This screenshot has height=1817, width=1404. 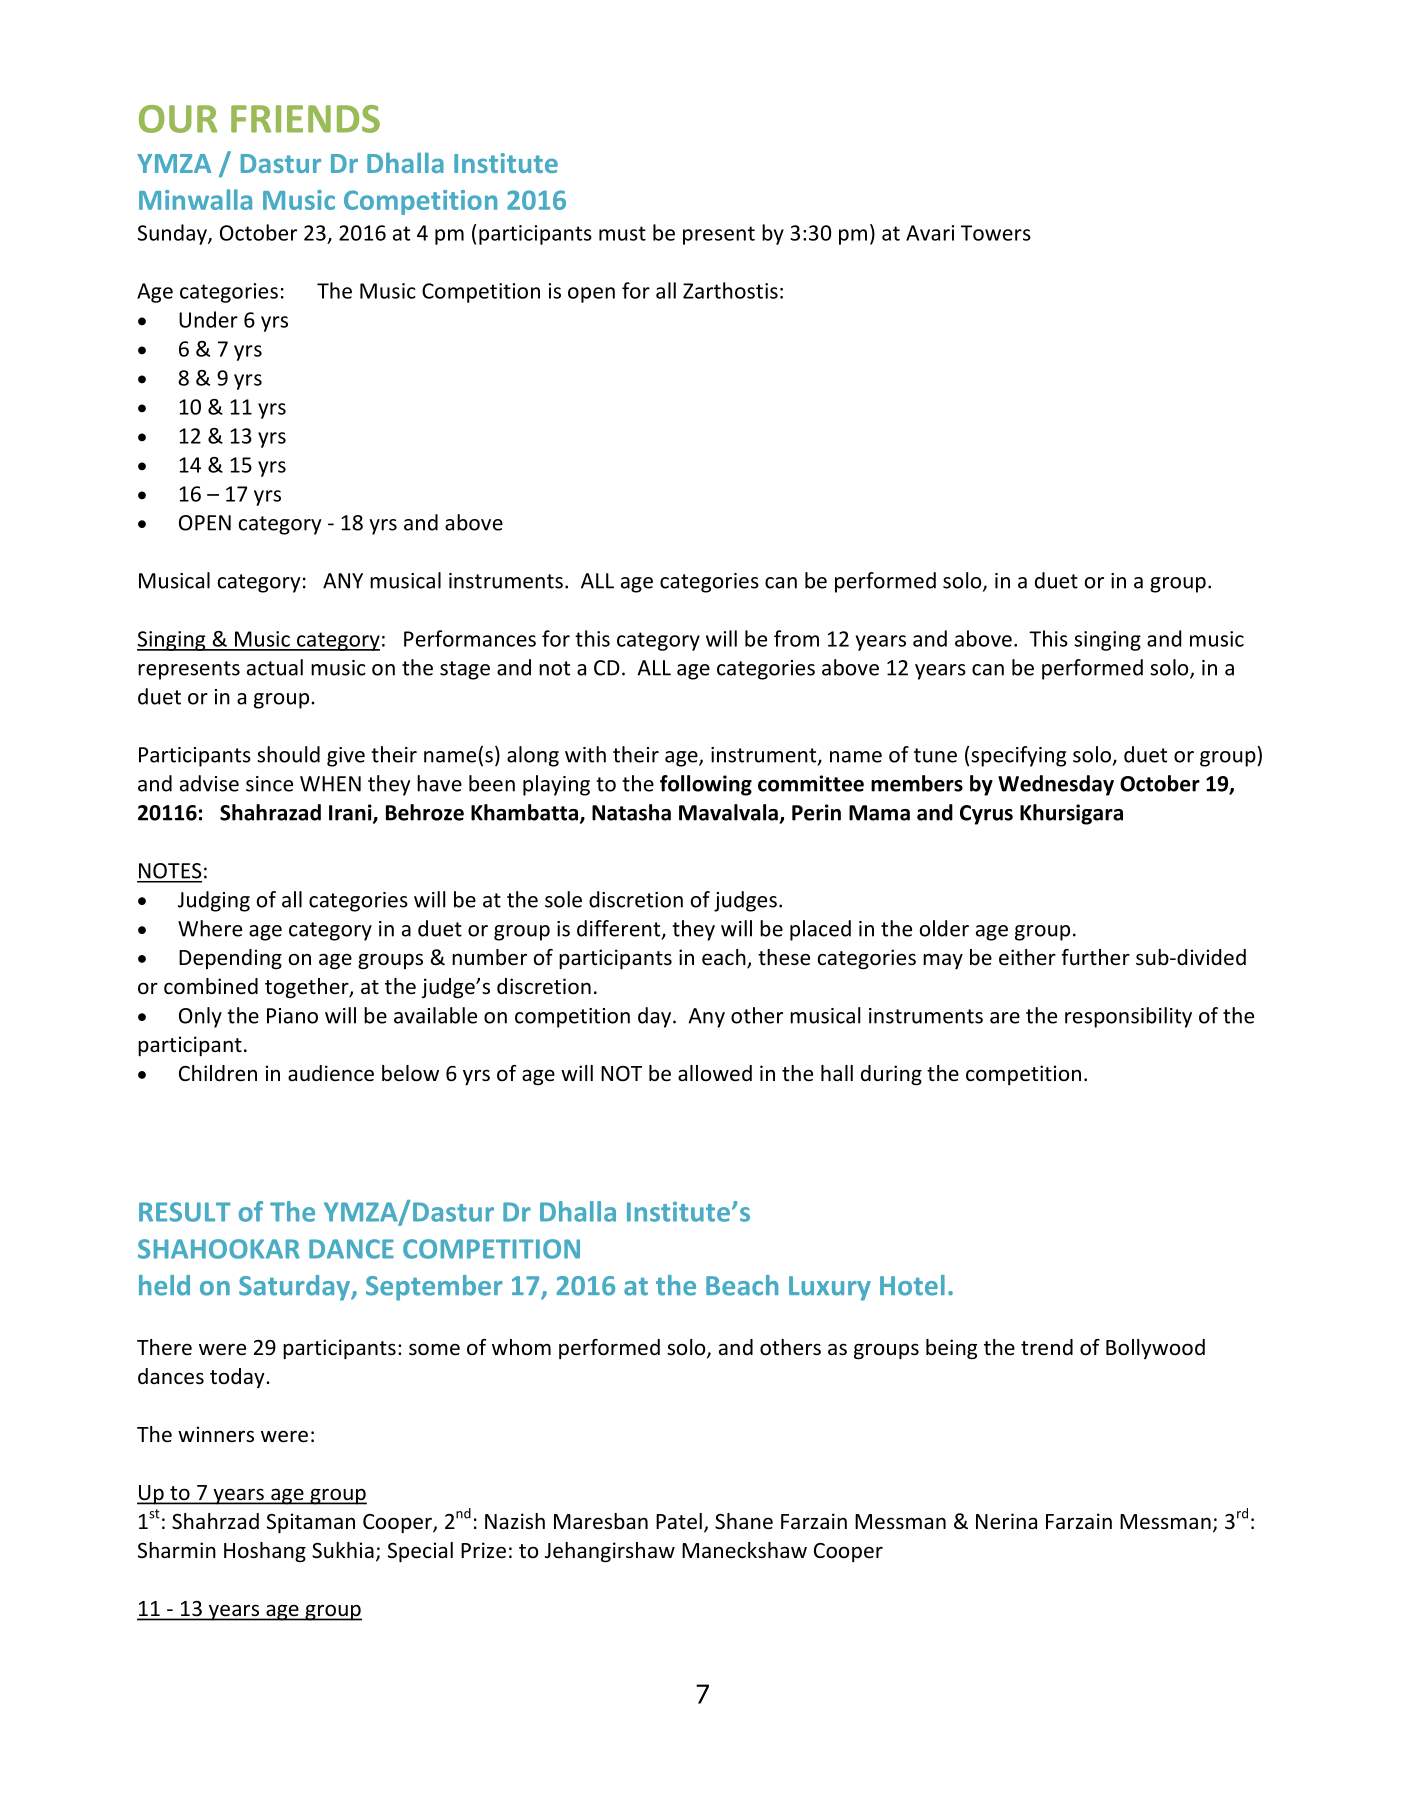 I want to click on audience, so click(x=331, y=1073).
